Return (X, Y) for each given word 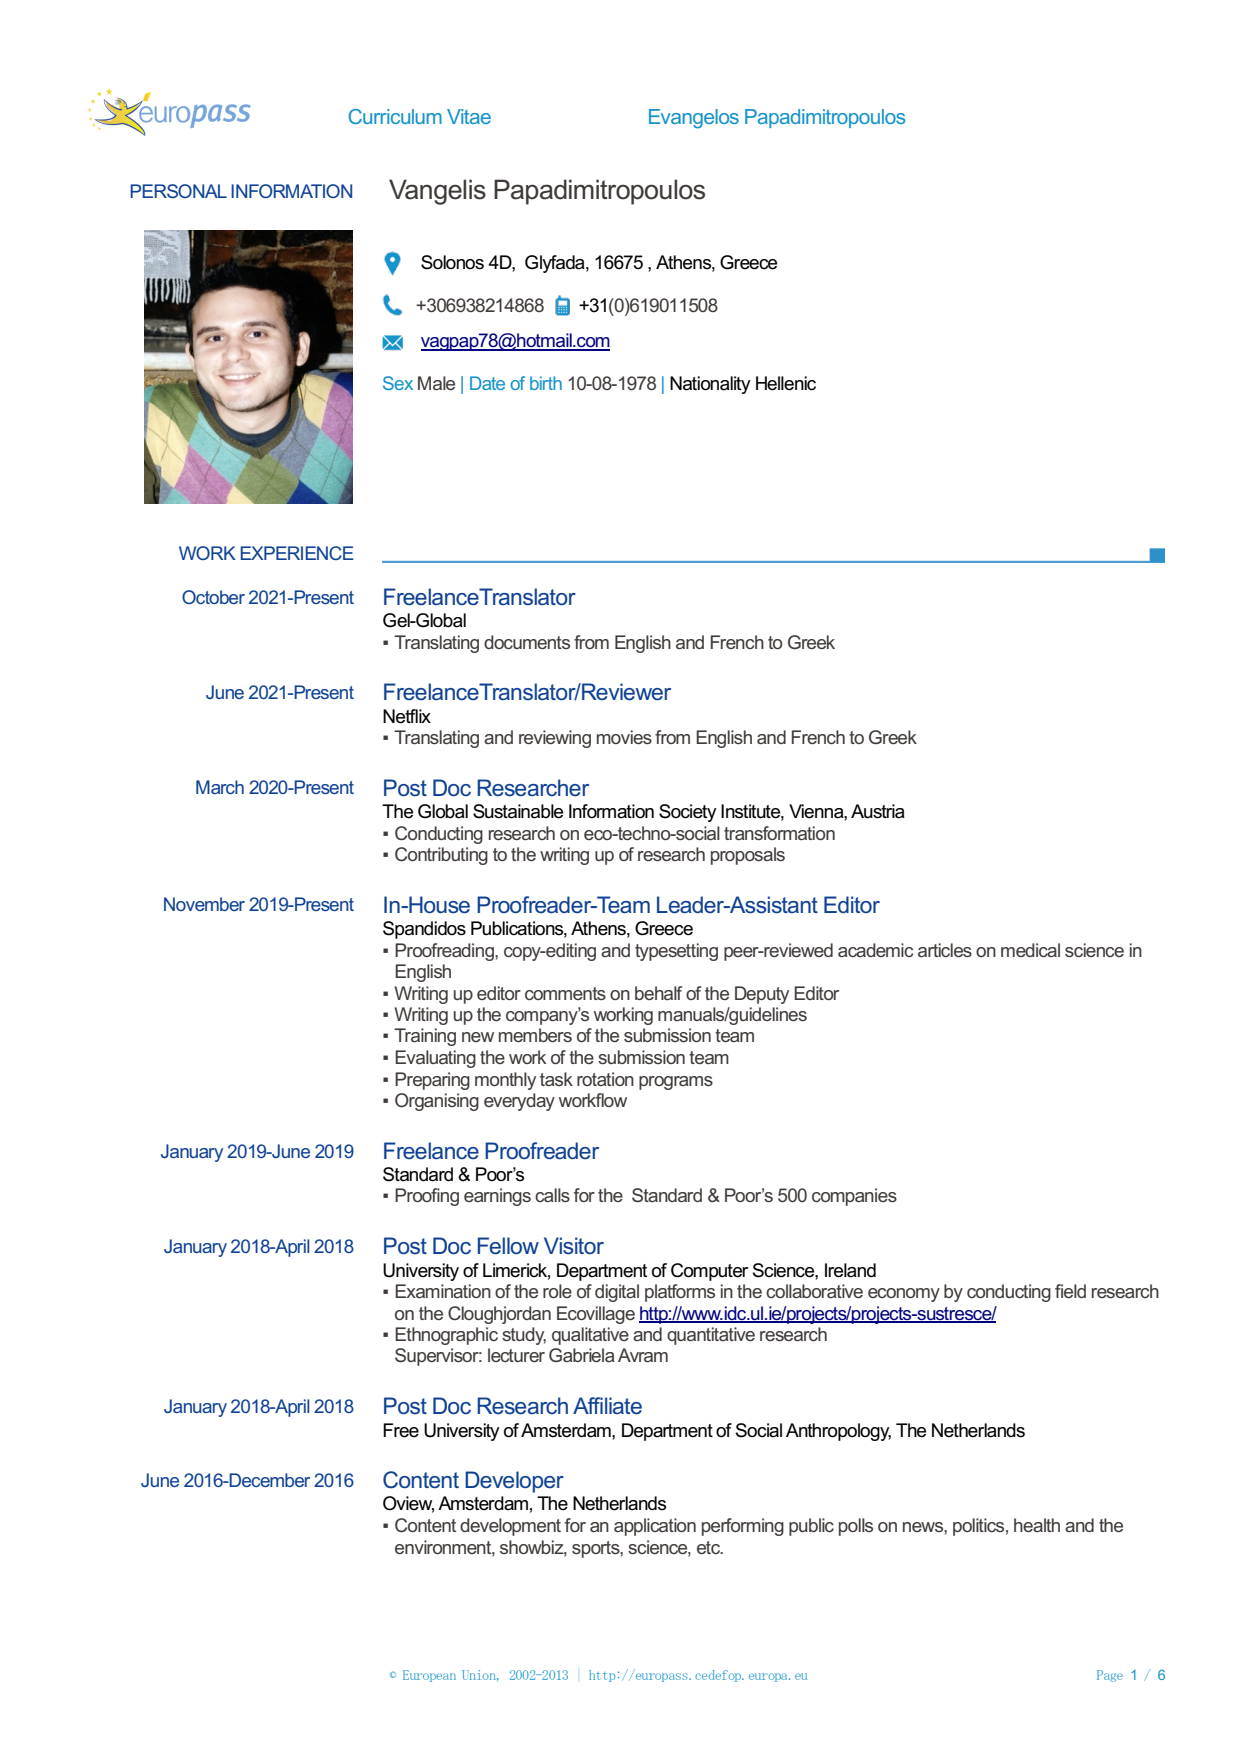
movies (624, 737)
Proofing (427, 1197)
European (429, 1676)
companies (854, 1197)
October (213, 597)
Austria (878, 811)
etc (710, 1547)
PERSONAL (178, 191)
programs (676, 1083)
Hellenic (786, 383)
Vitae (469, 116)
